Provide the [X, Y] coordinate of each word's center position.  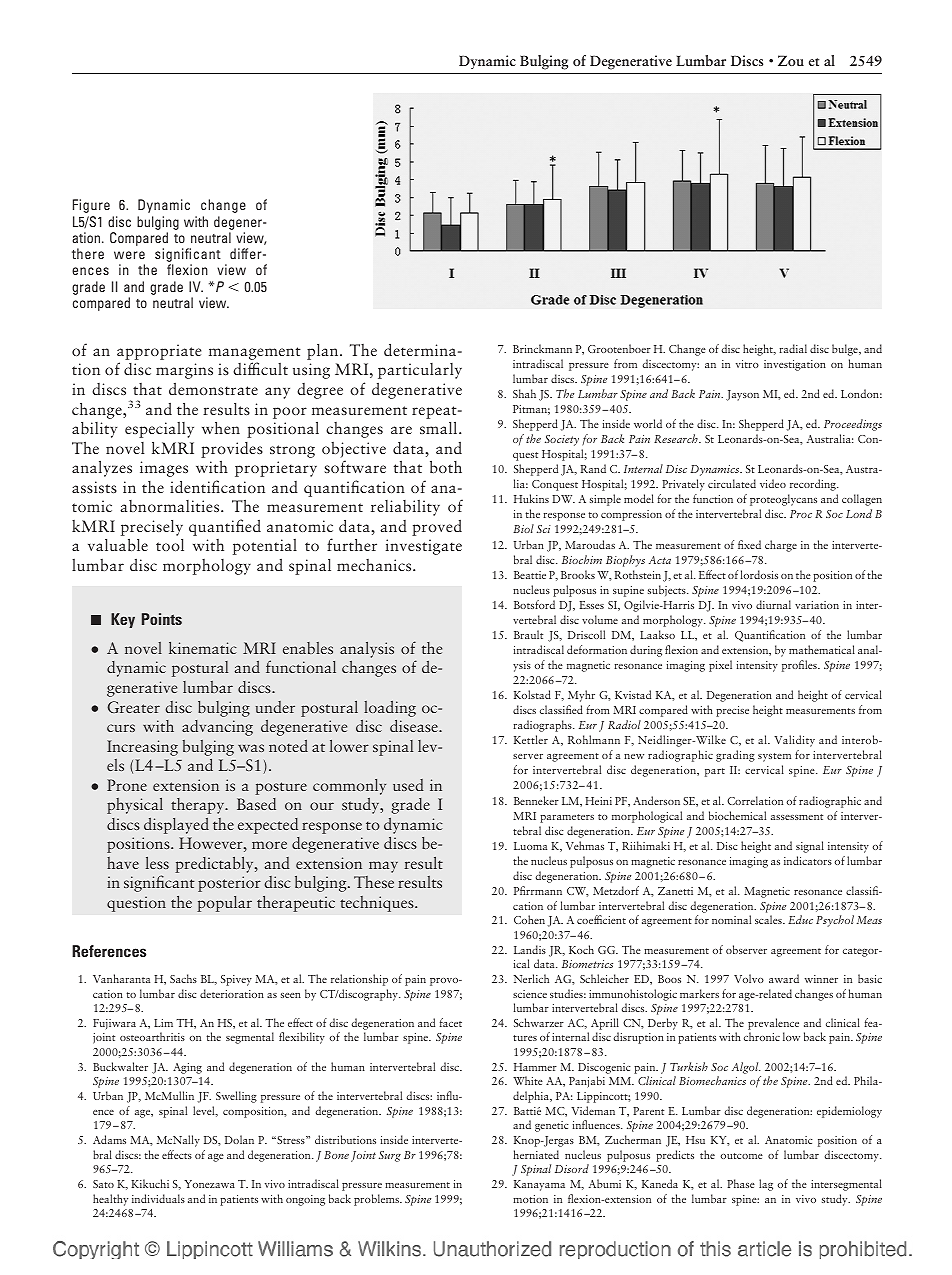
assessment [797, 817]
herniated [536, 1154]
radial [793, 348]
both [446, 466]
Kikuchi [150, 1183]
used [408, 785]
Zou [791, 60]
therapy [199, 806]
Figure [91, 206]
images [164, 469]
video [773, 483]
